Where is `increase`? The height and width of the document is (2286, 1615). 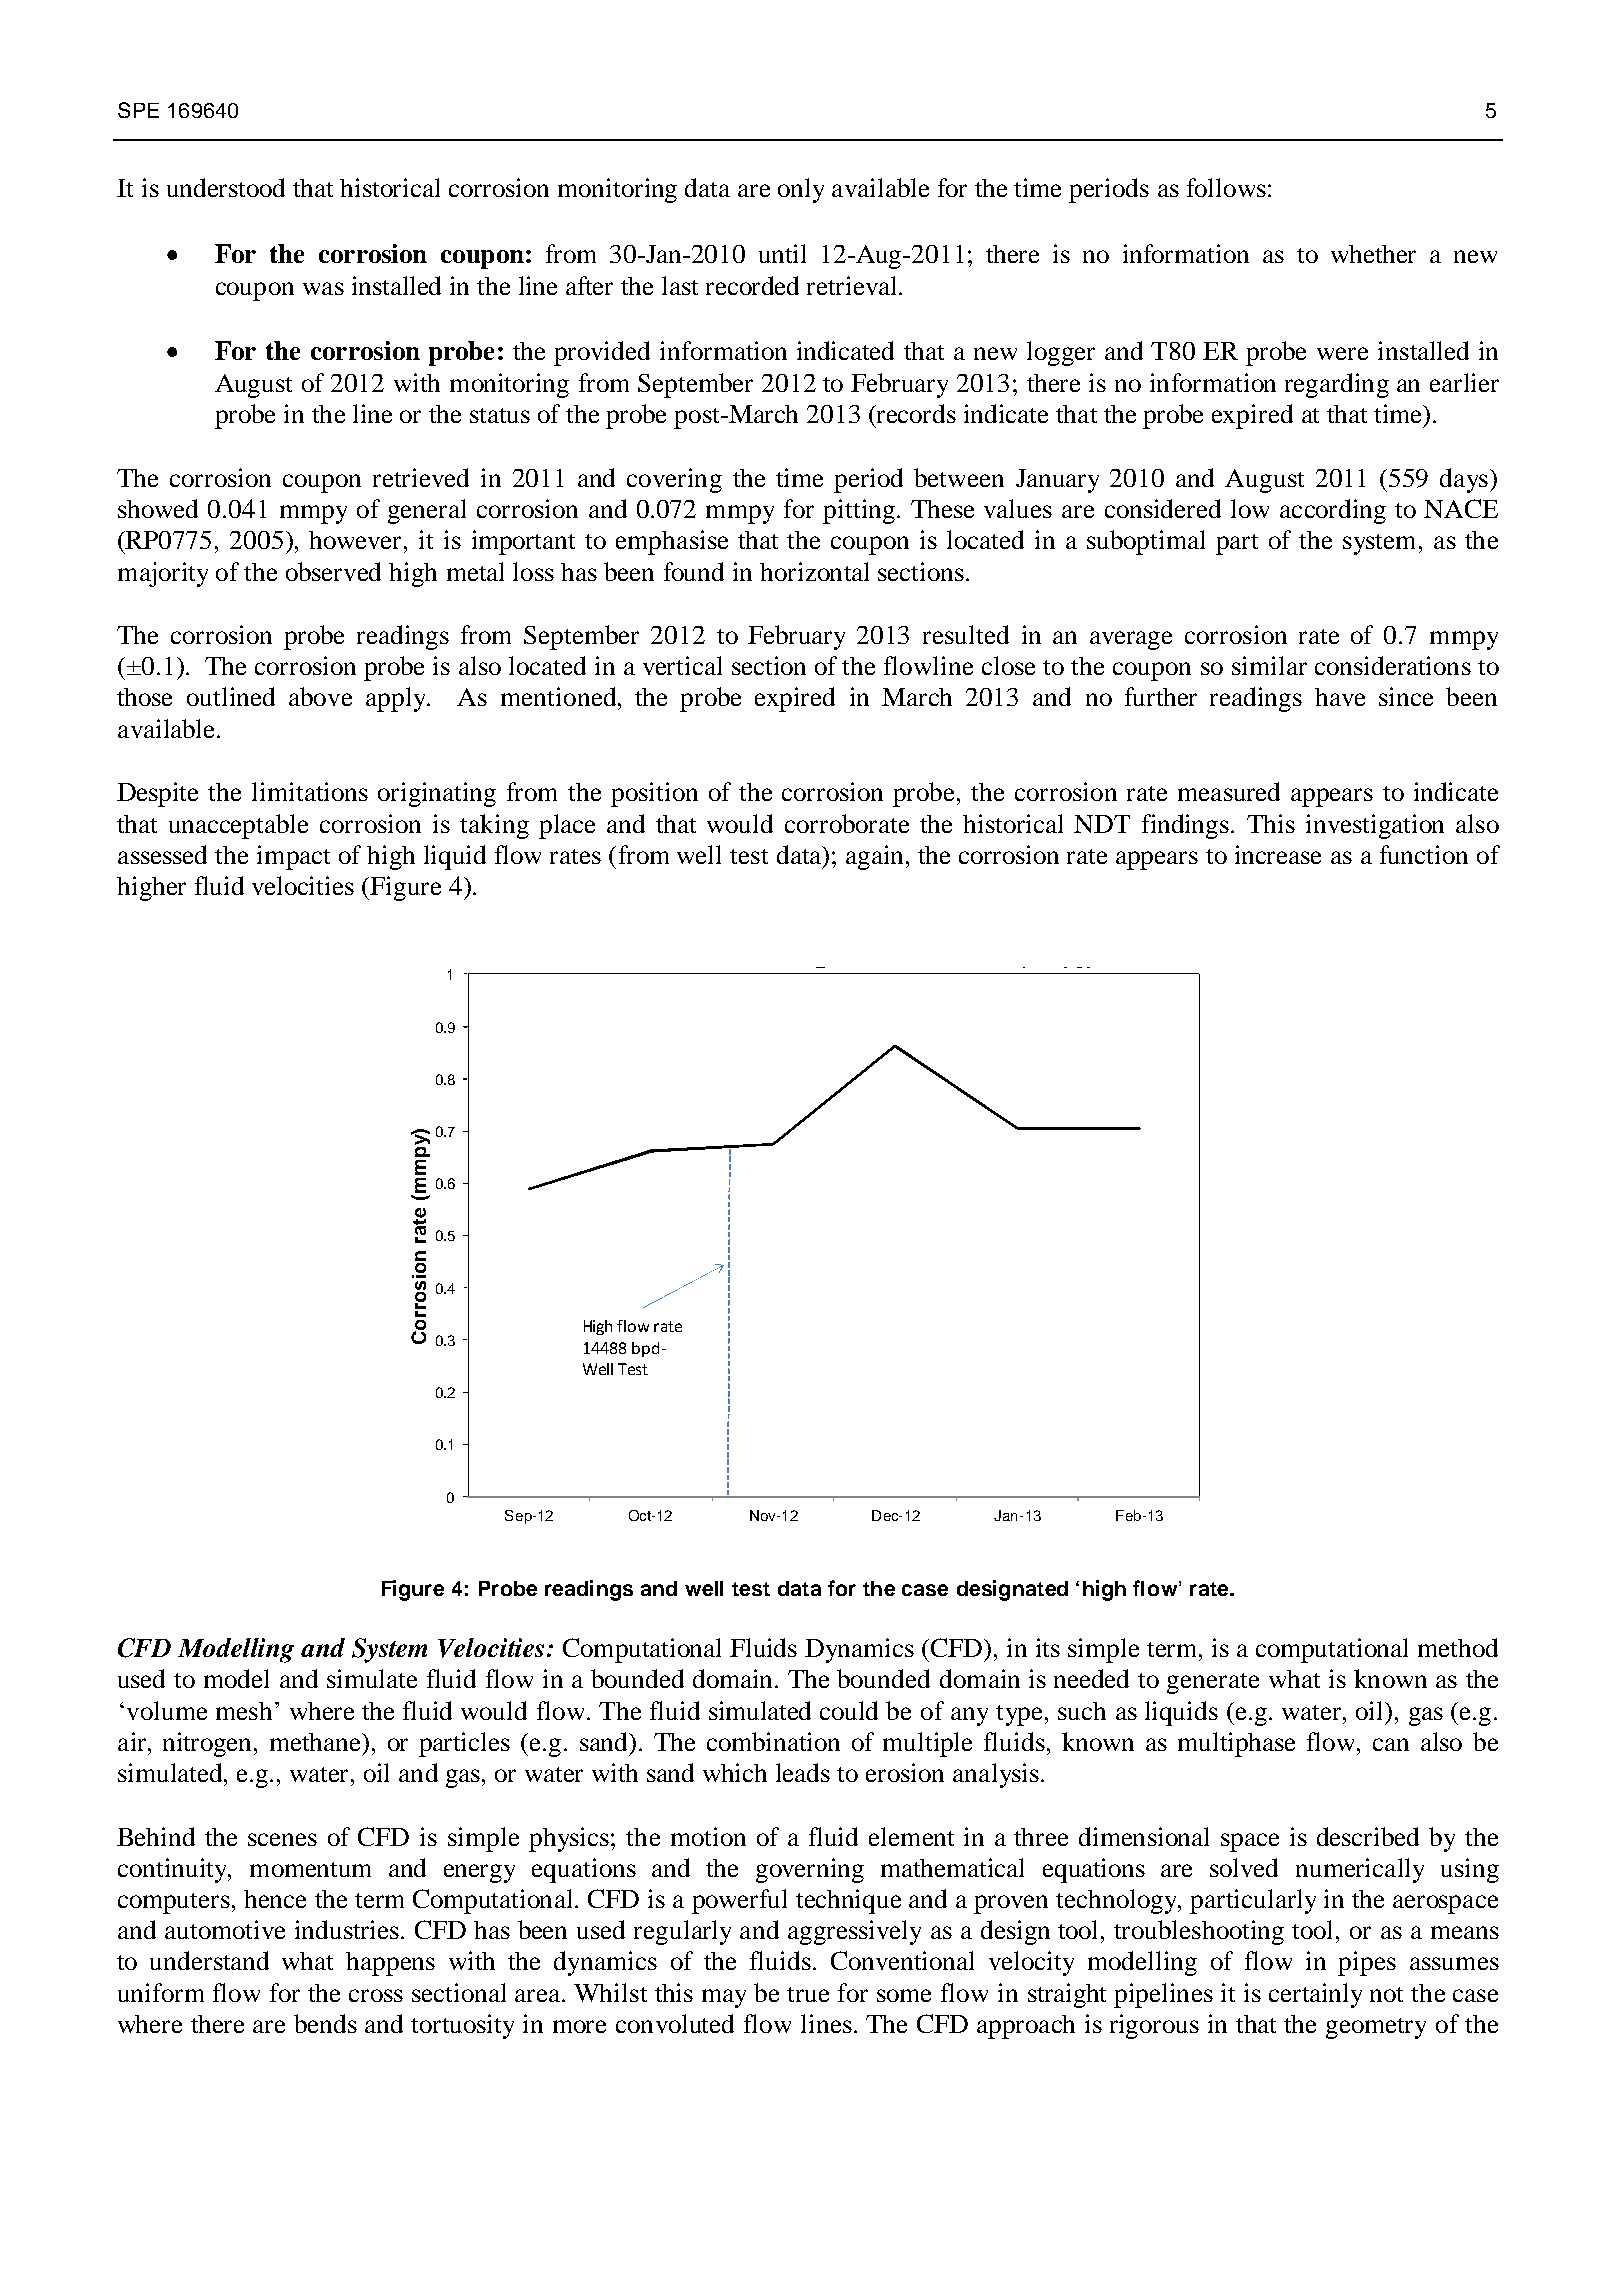 increase is located at coordinates (1278, 854).
